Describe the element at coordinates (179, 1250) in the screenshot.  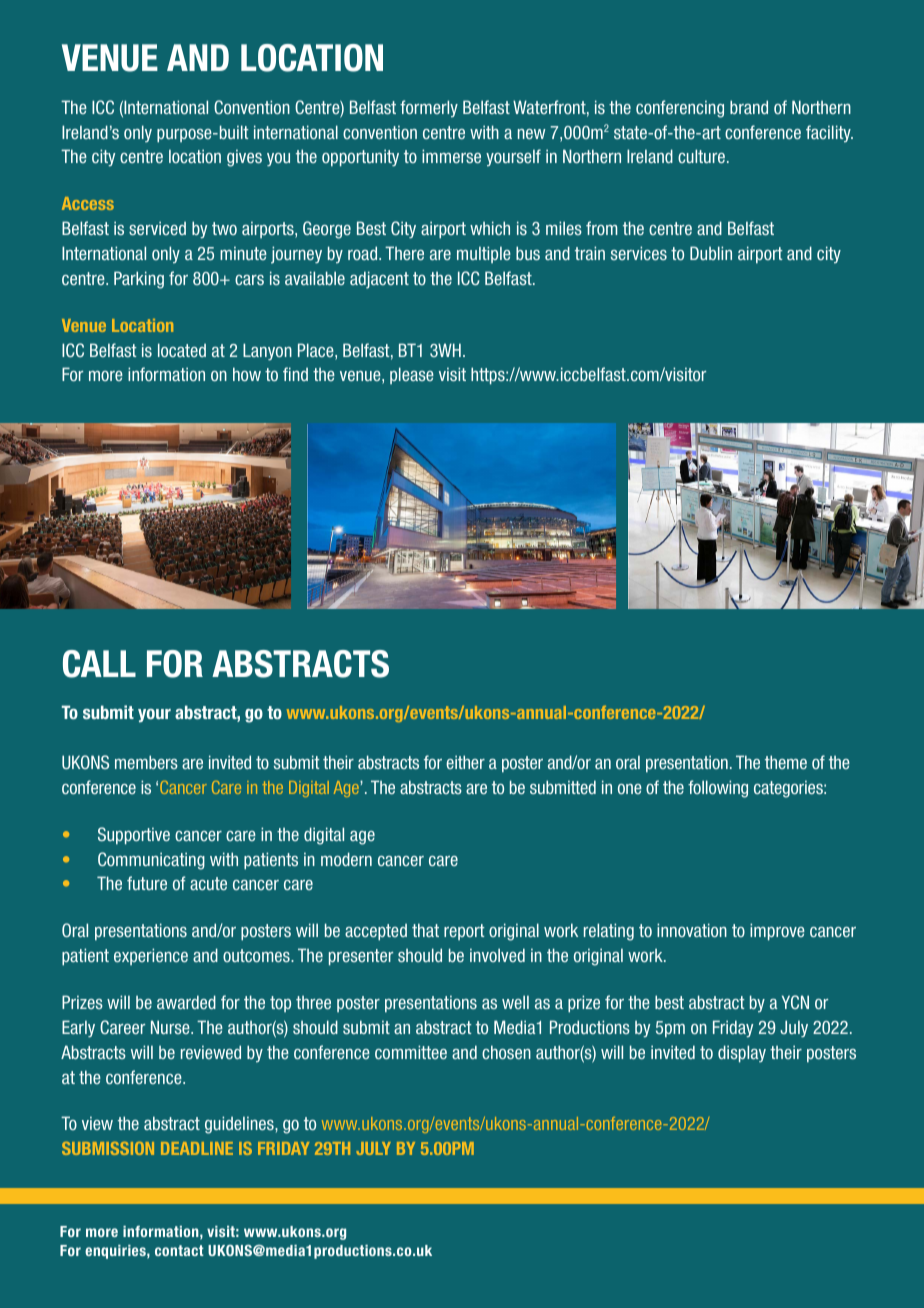
I see `contact` at that location.
